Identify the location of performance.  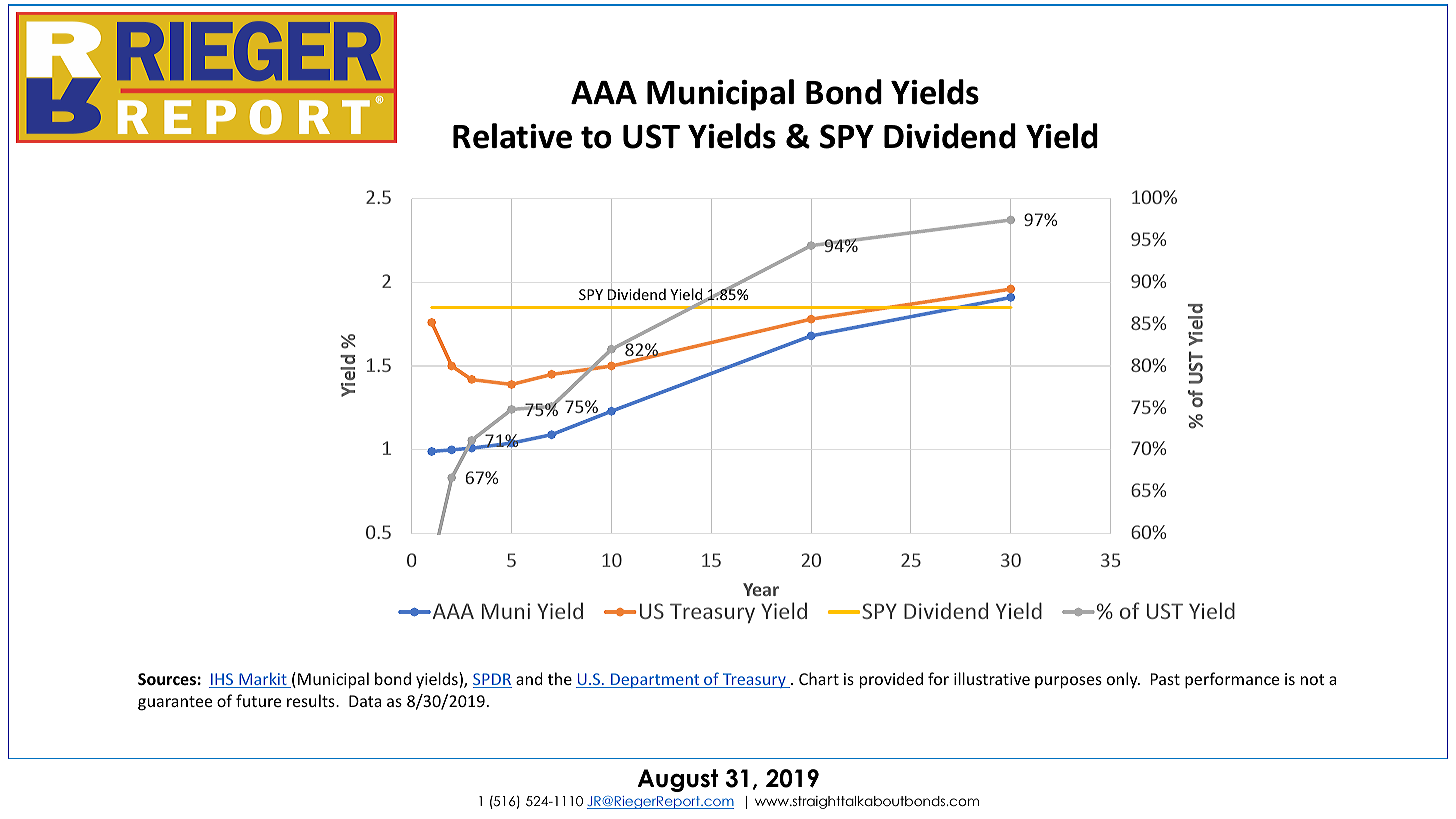
(1232, 680).
